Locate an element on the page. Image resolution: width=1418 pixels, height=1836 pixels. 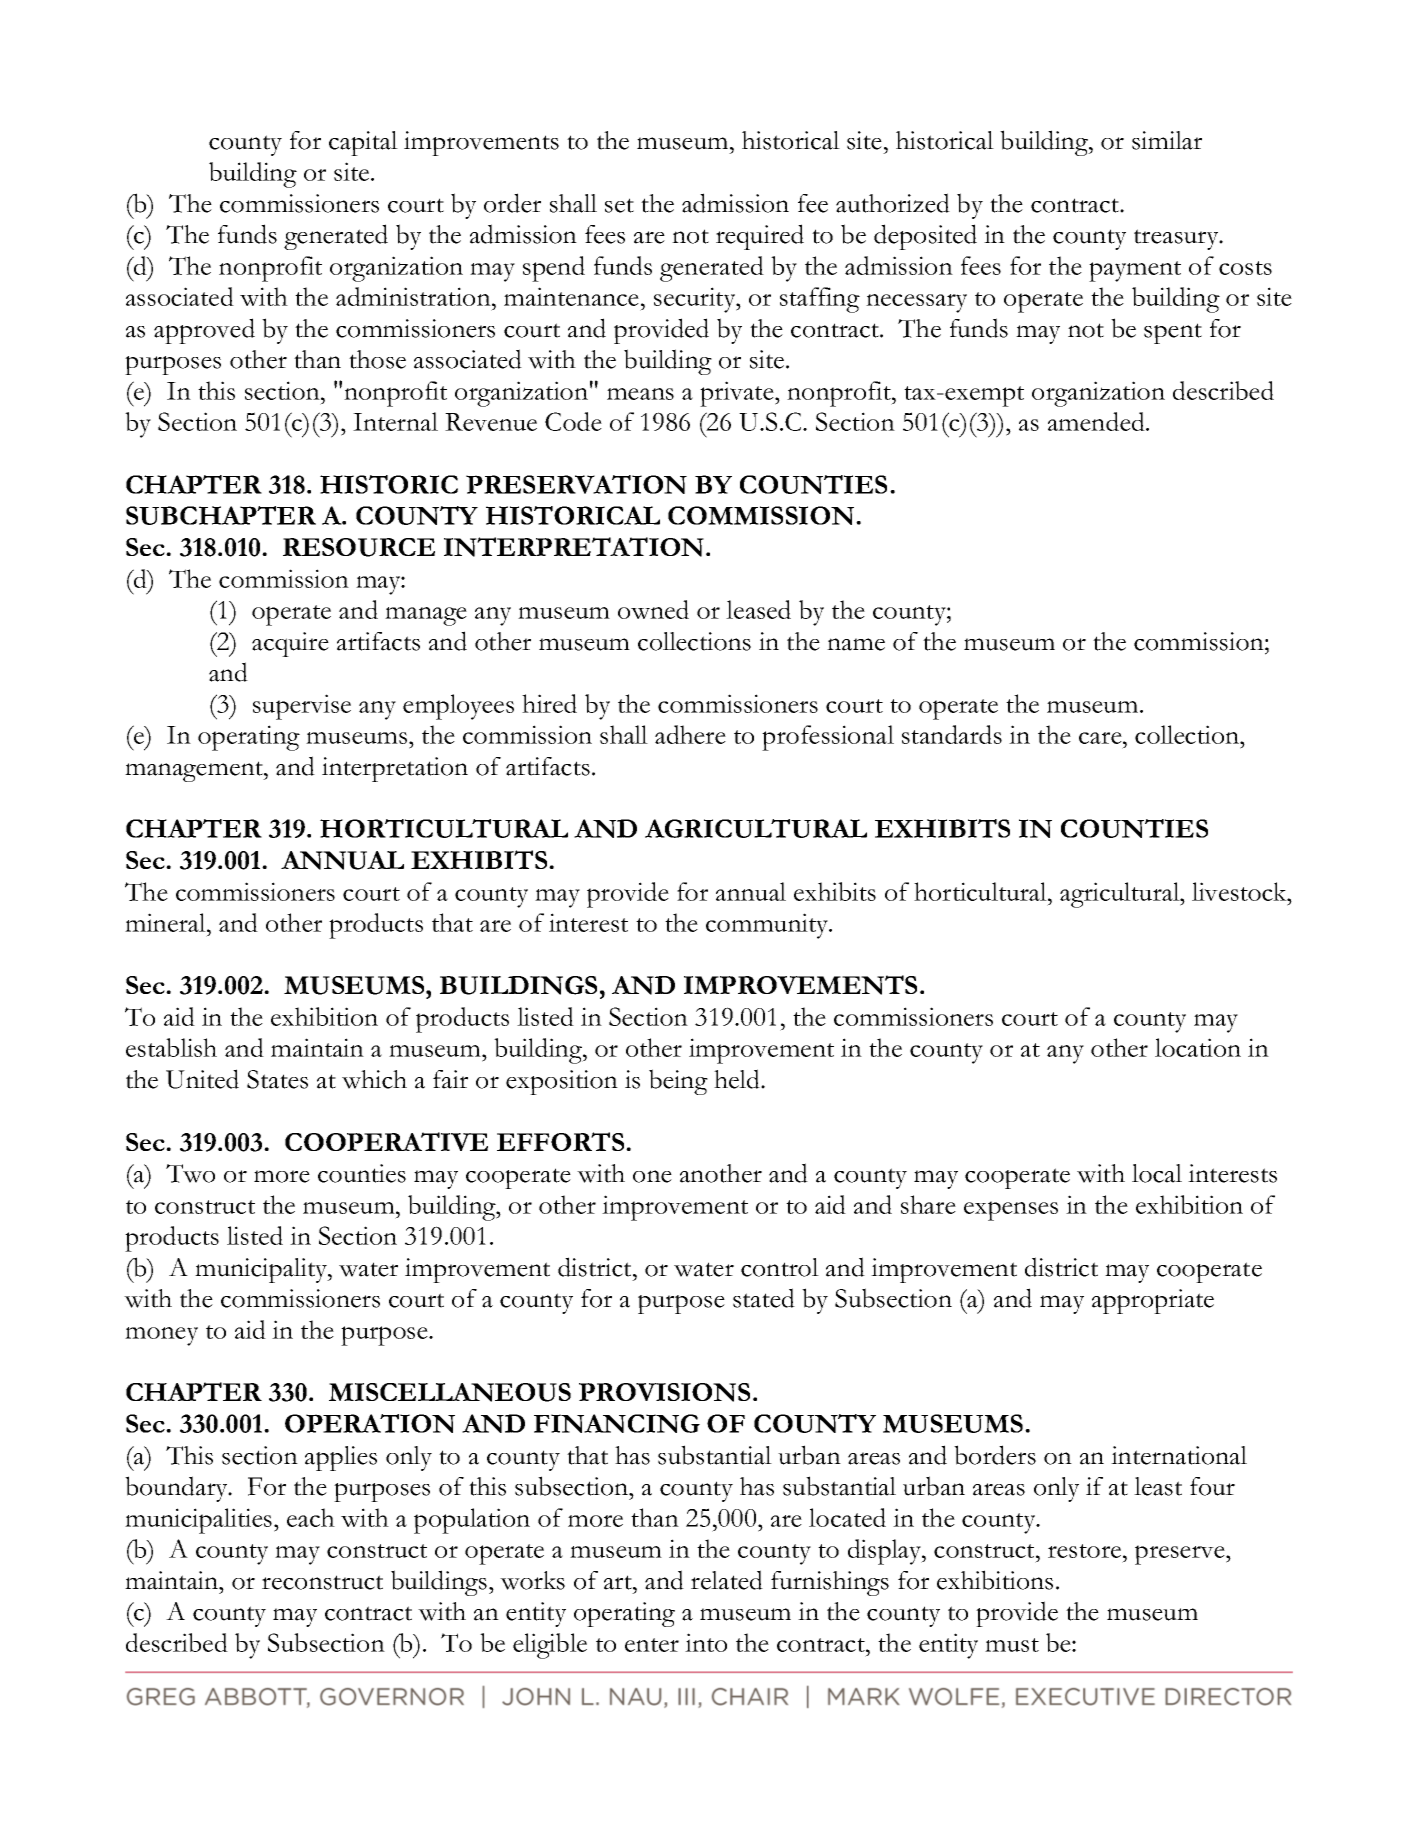
owned is located at coordinates (653, 609).
